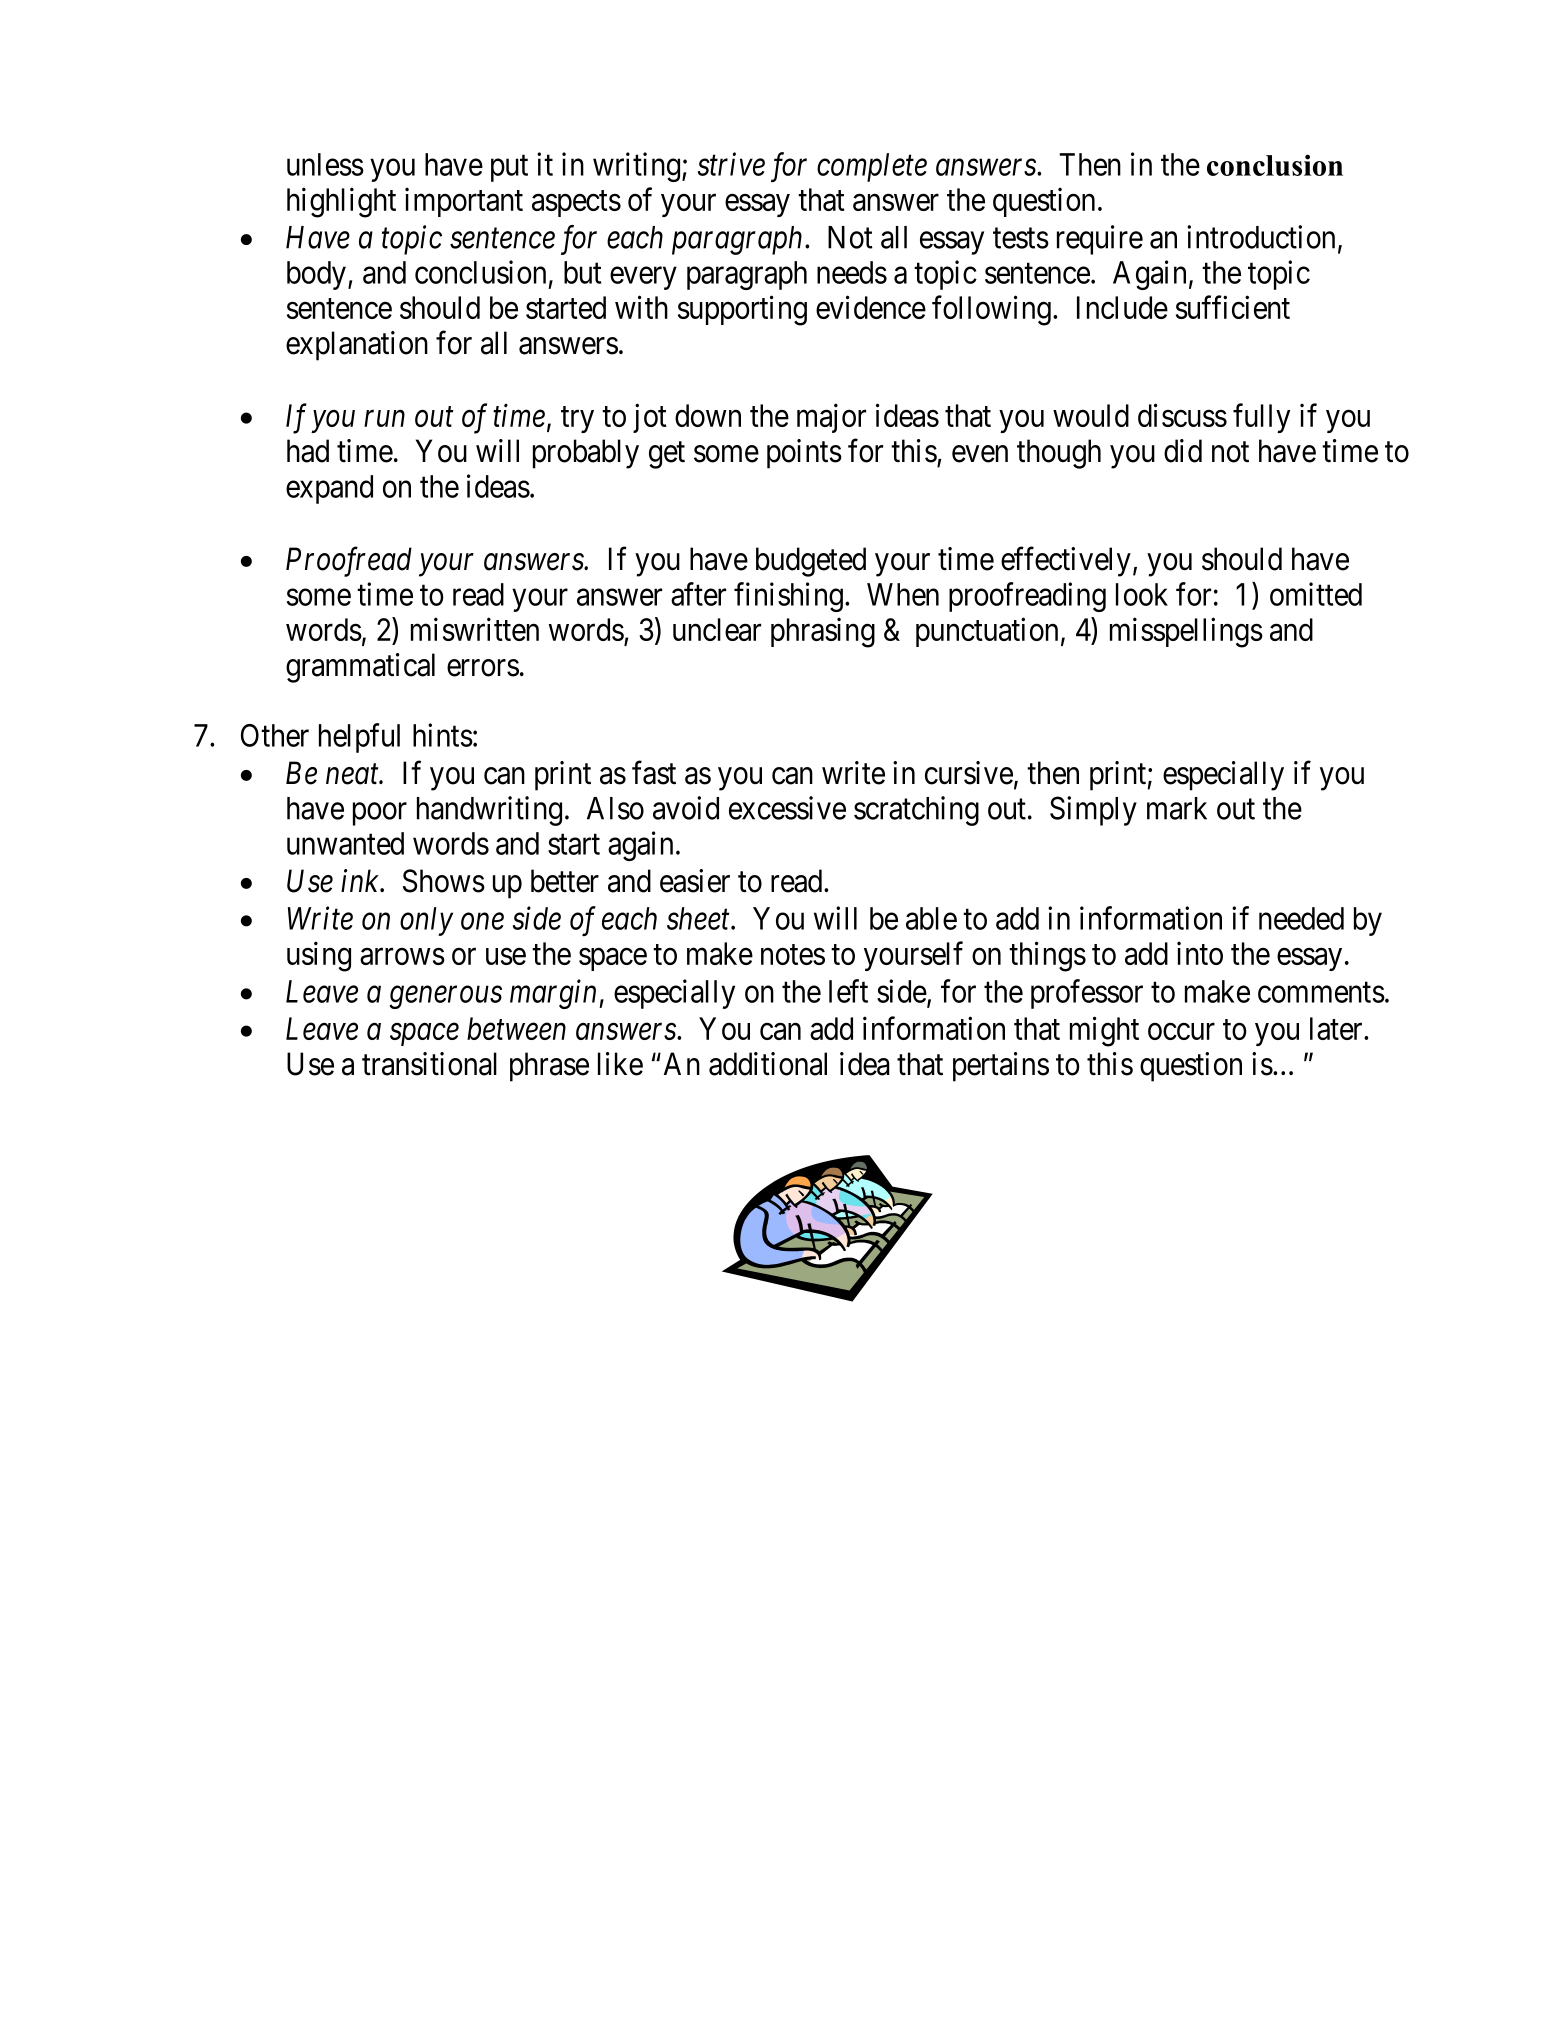 The height and width of the screenshot is (2025, 1565). Describe the element at coordinates (872, 167) in the screenshot. I see `complete` at that location.
